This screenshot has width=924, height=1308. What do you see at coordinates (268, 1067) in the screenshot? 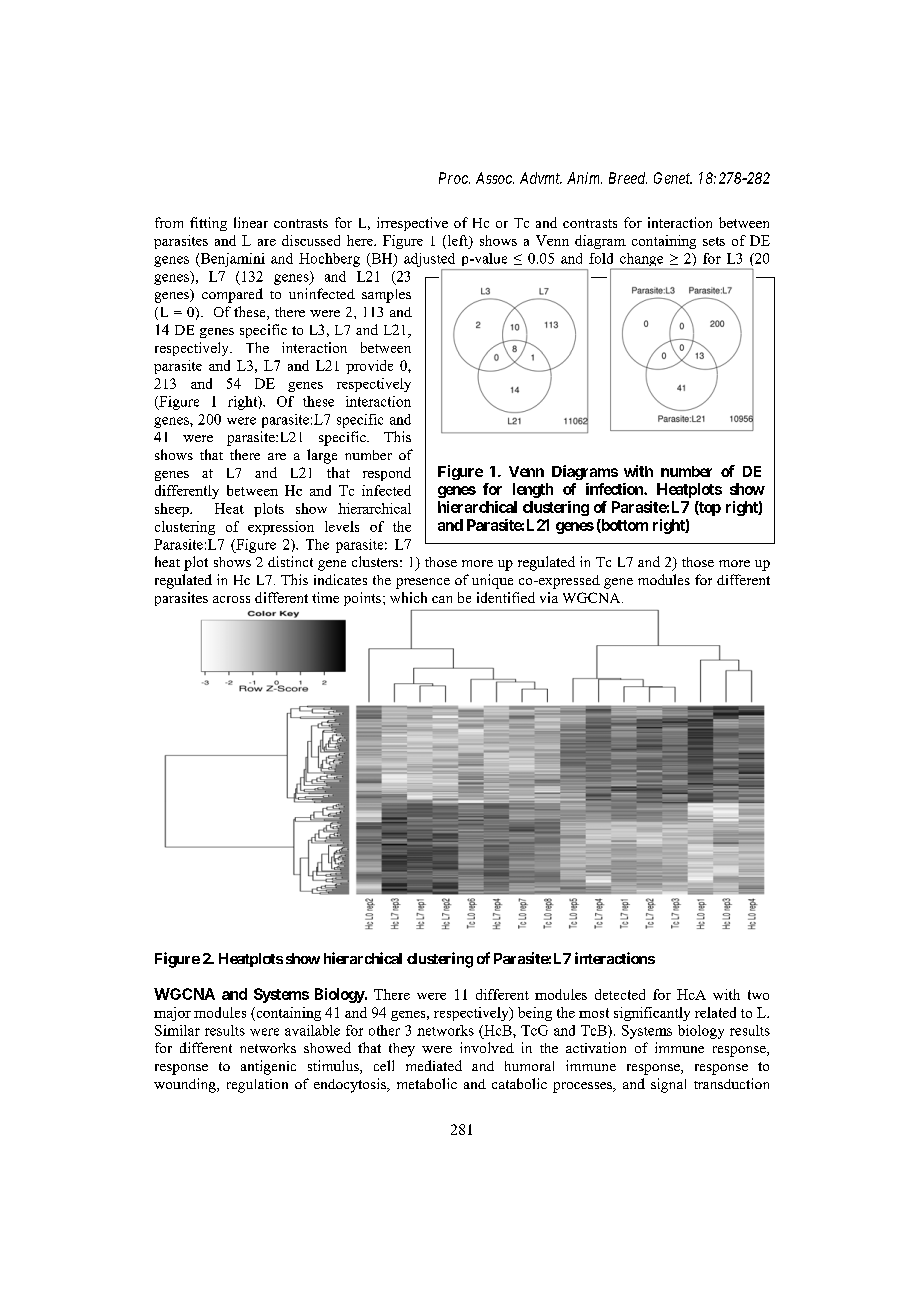
I see `antigenic` at bounding box center [268, 1067].
